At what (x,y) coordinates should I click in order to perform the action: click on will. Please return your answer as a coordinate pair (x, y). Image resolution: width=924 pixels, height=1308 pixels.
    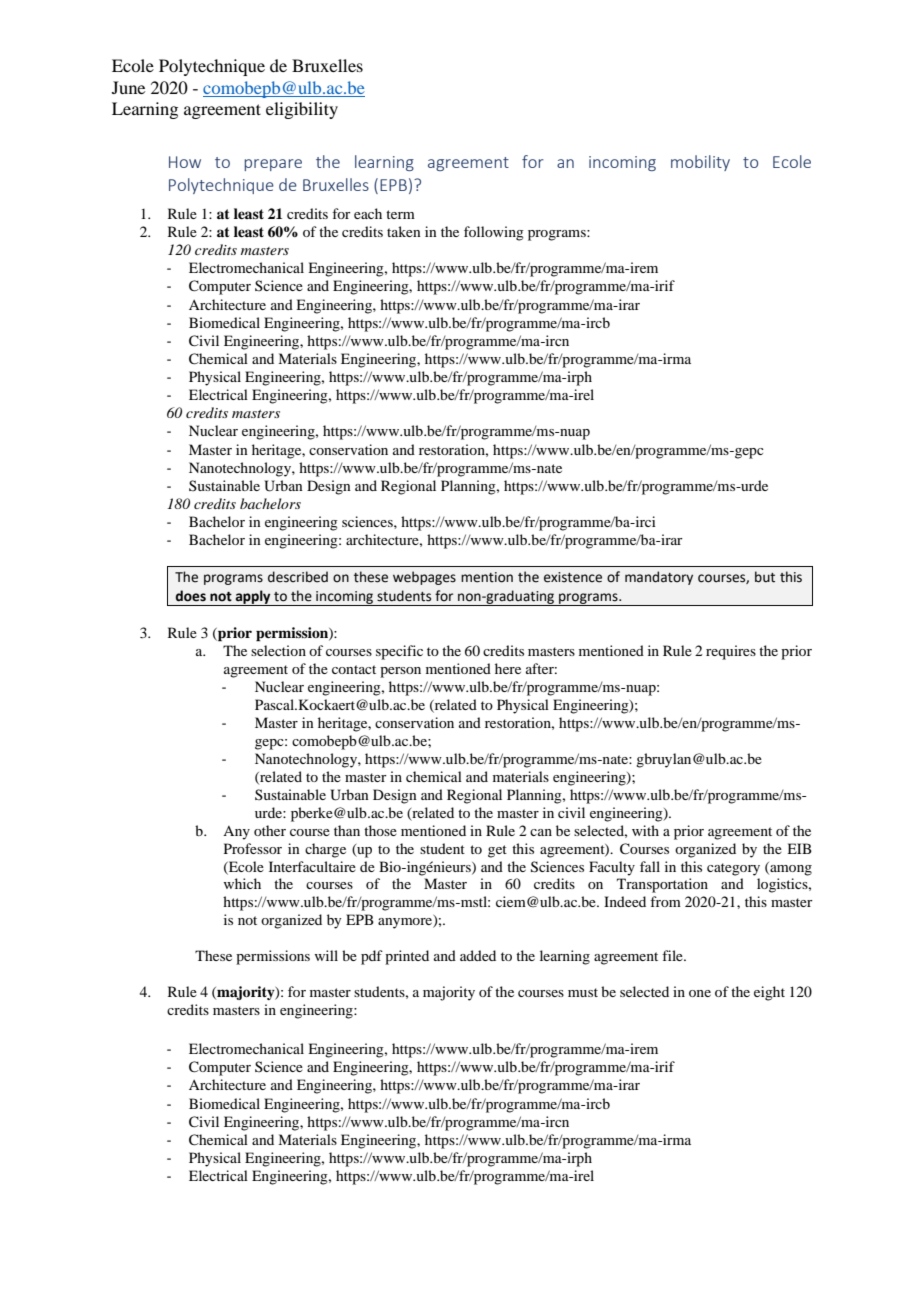
    Looking at the image, I should click on (326, 955).
